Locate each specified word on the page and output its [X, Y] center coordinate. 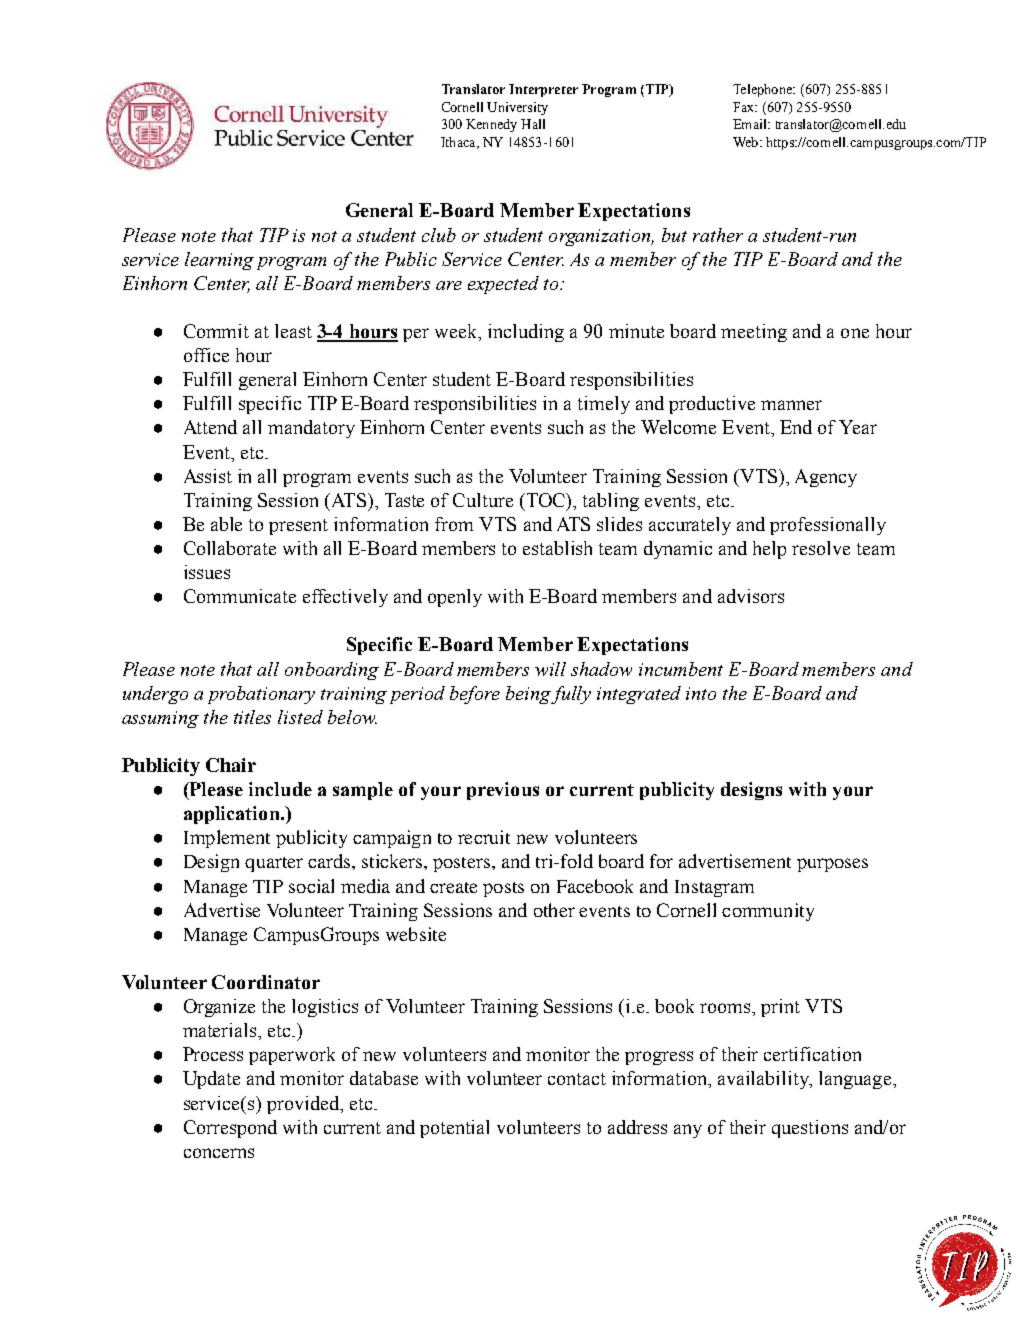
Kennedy [491, 125]
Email [751, 124]
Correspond [230, 1129]
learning [219, 261]
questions [810, 1129]
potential [454, 1129]
